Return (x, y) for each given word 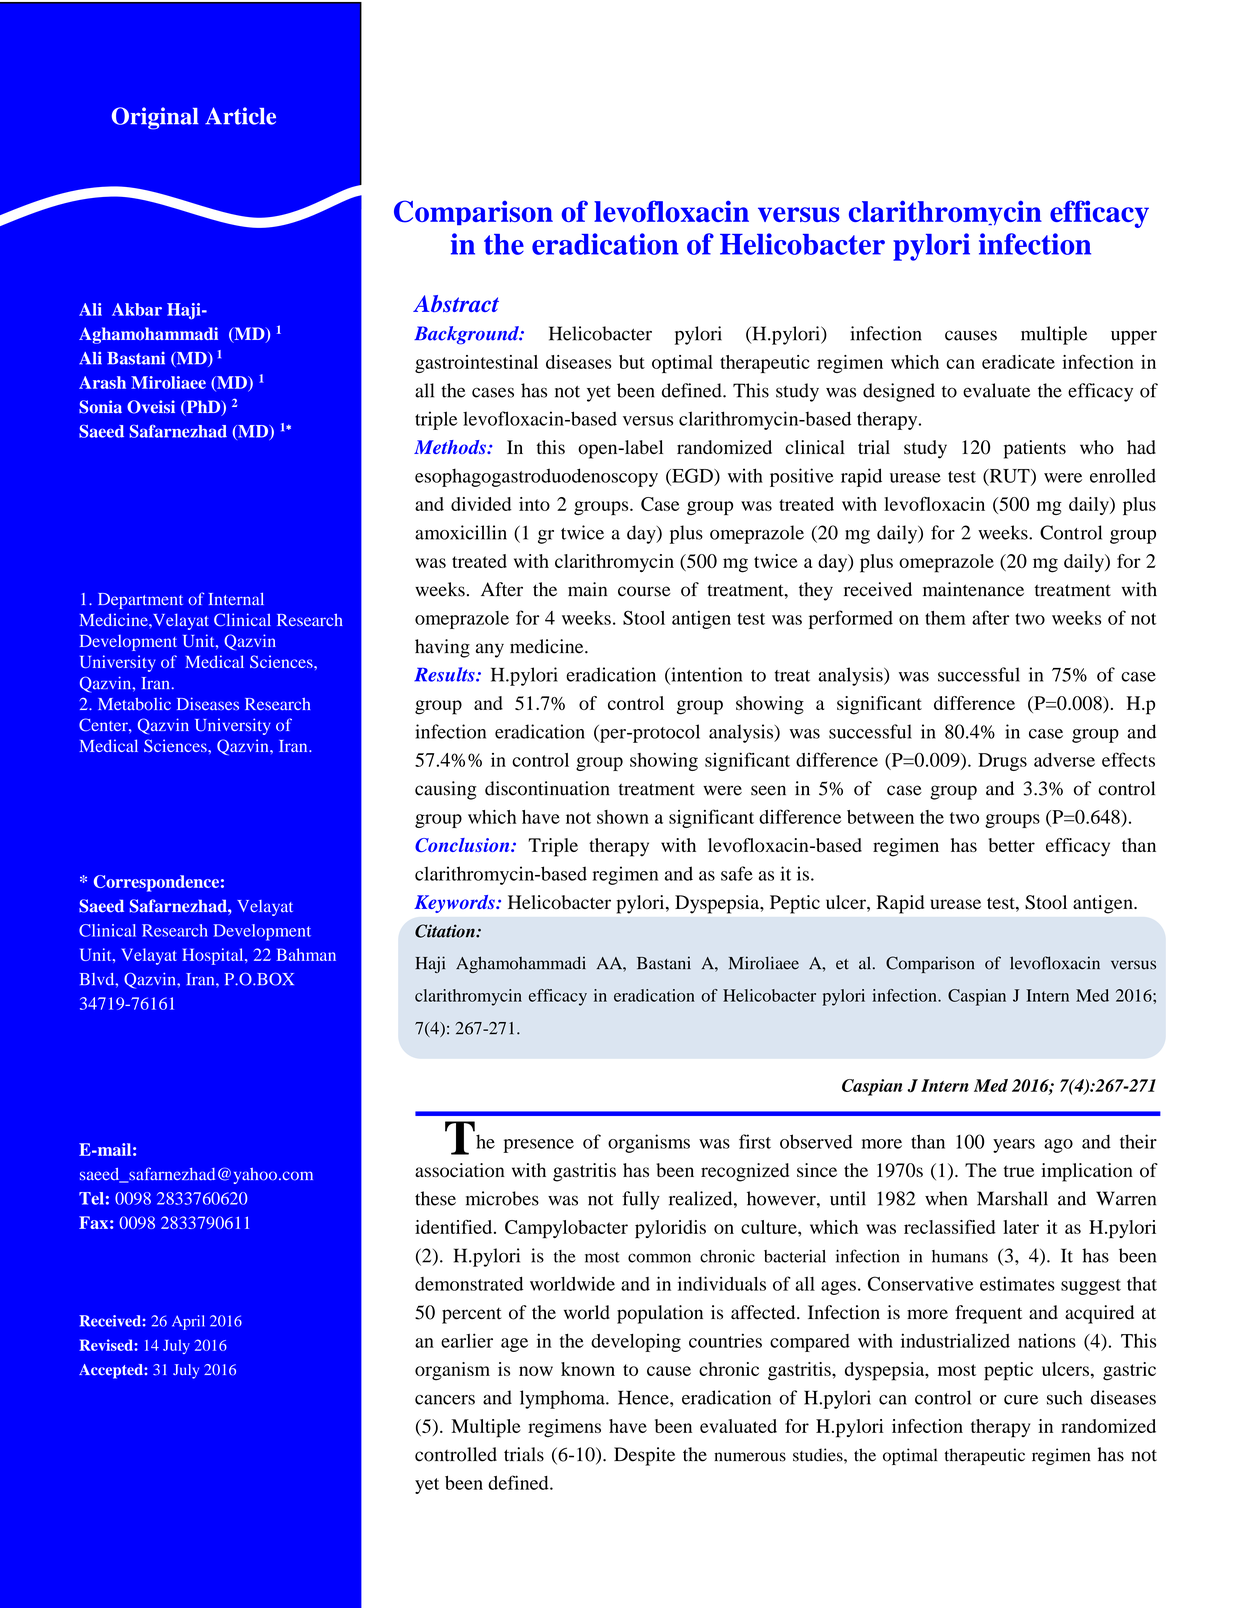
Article (240, 116)
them (945, 618)
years (1014, 1146)
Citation (446, 931)
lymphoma (563, 1399)
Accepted (112, 1371)
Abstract (456, 304)
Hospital (214, 956)
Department (140, 601)
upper (1134, 337)
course (644, 591)
